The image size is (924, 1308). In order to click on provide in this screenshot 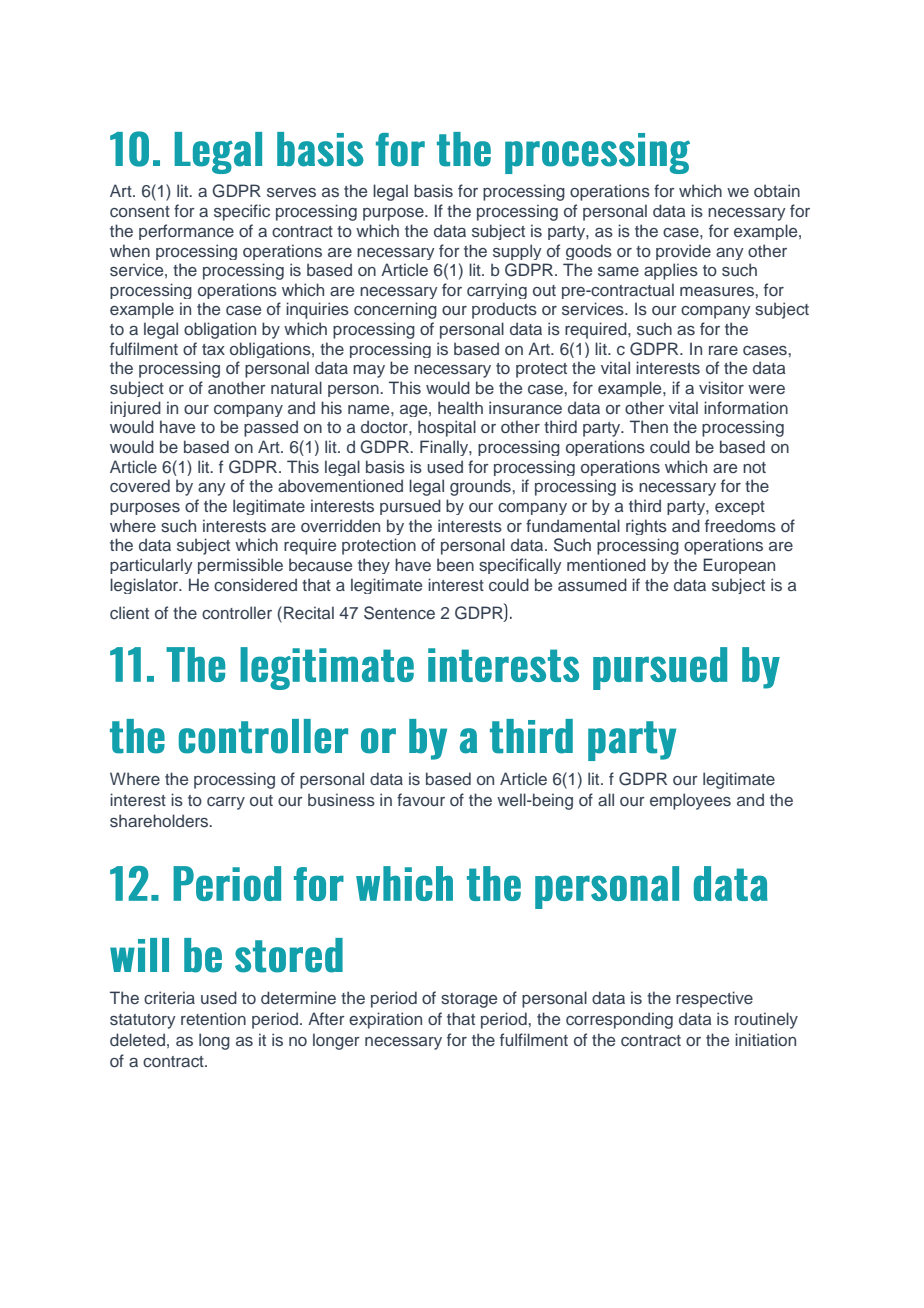, I will do `click(683, 252)`.
